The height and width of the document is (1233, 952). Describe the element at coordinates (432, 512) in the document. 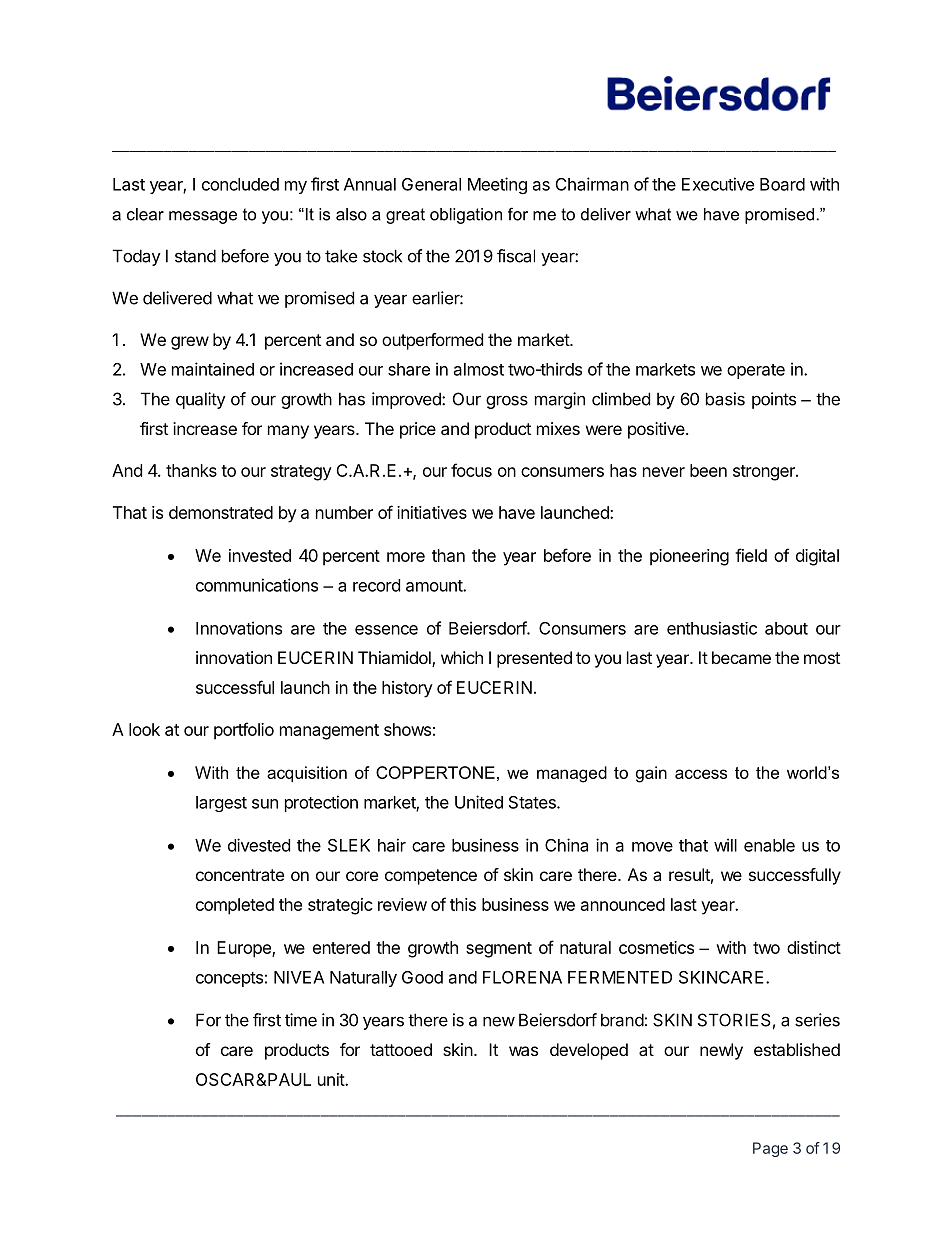

I see `initiatives` at that location.
